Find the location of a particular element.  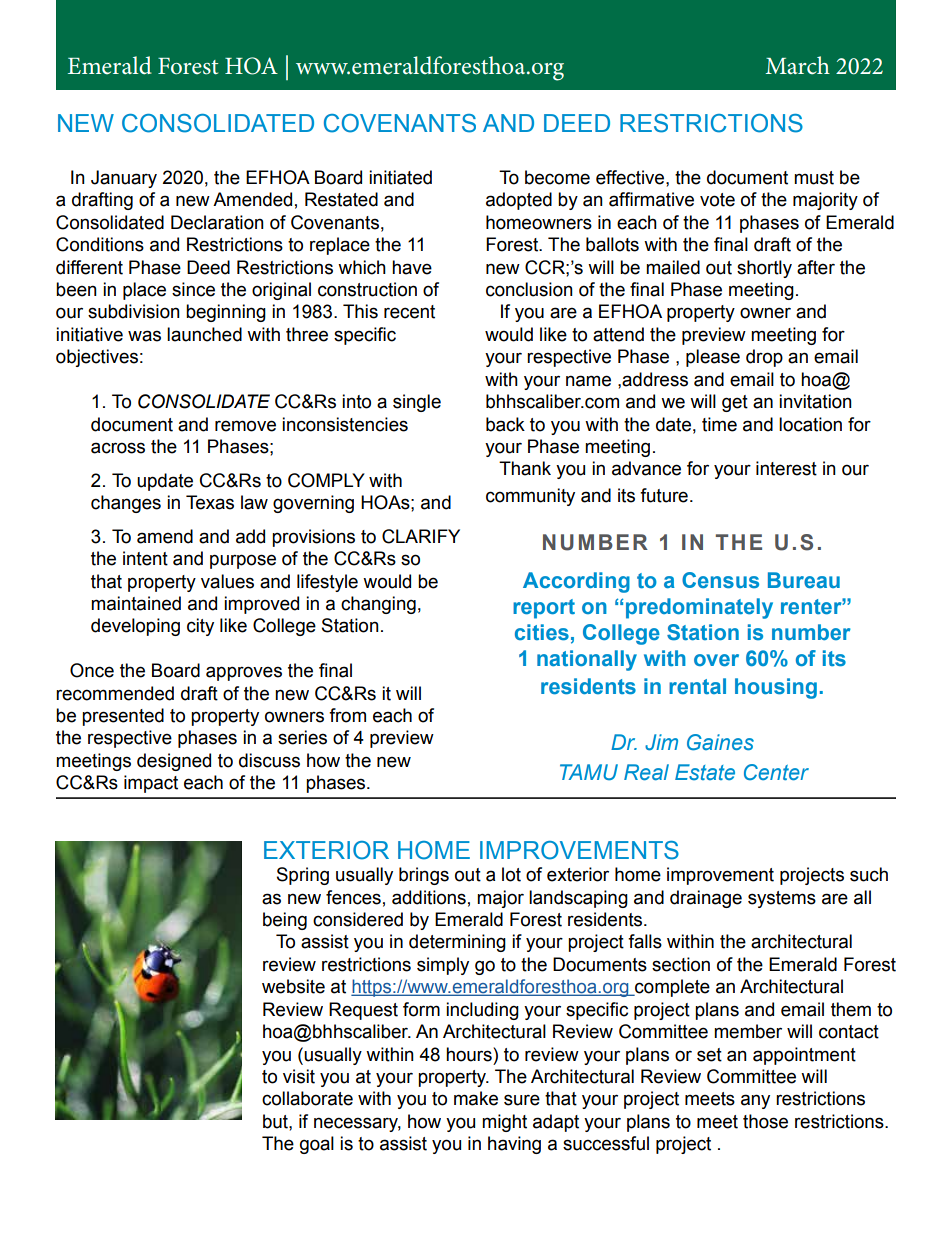

designed is located at coordinates (174, 762).
